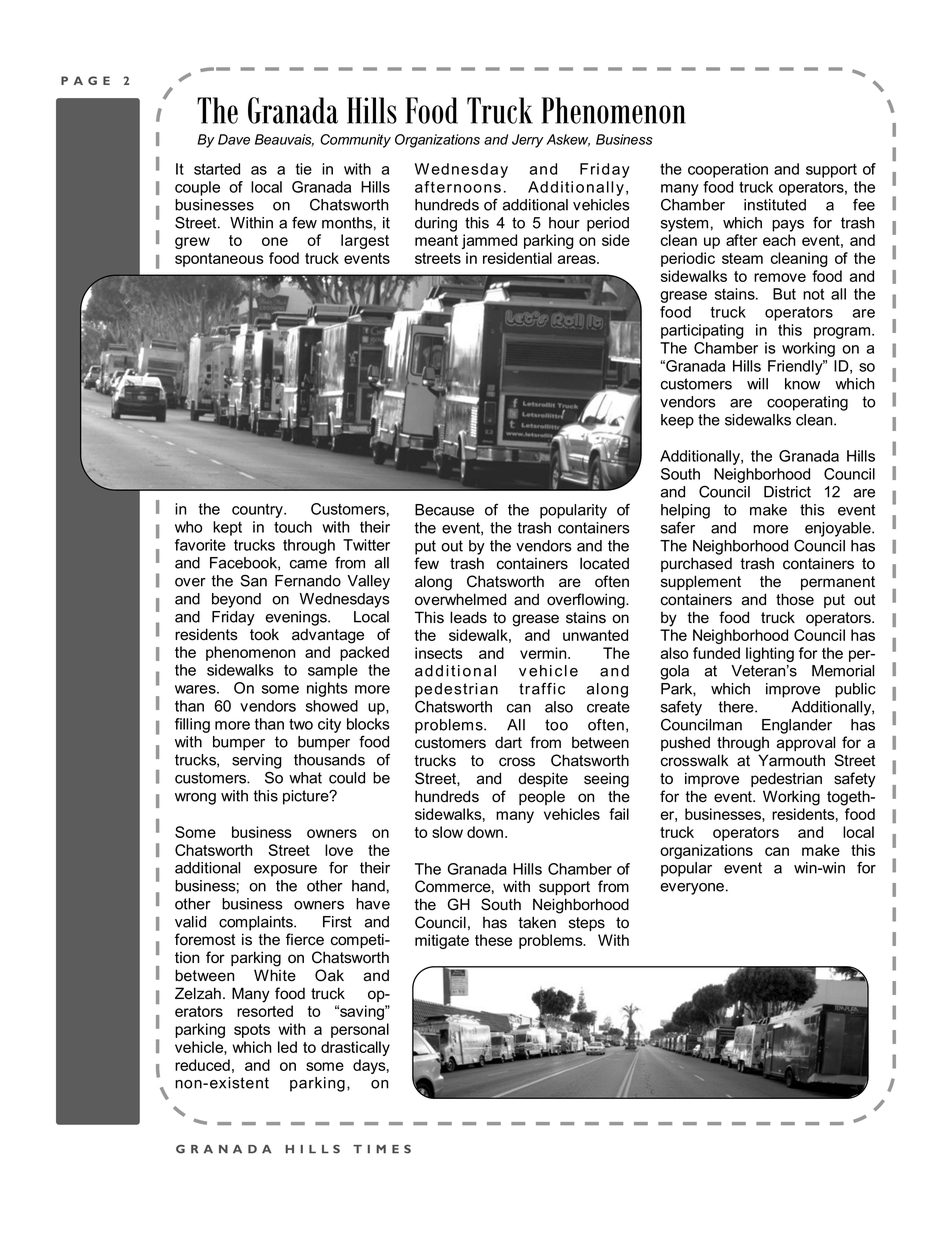 This document has height=1233, width=952. I want to click on beyond, so click(236, 600).
